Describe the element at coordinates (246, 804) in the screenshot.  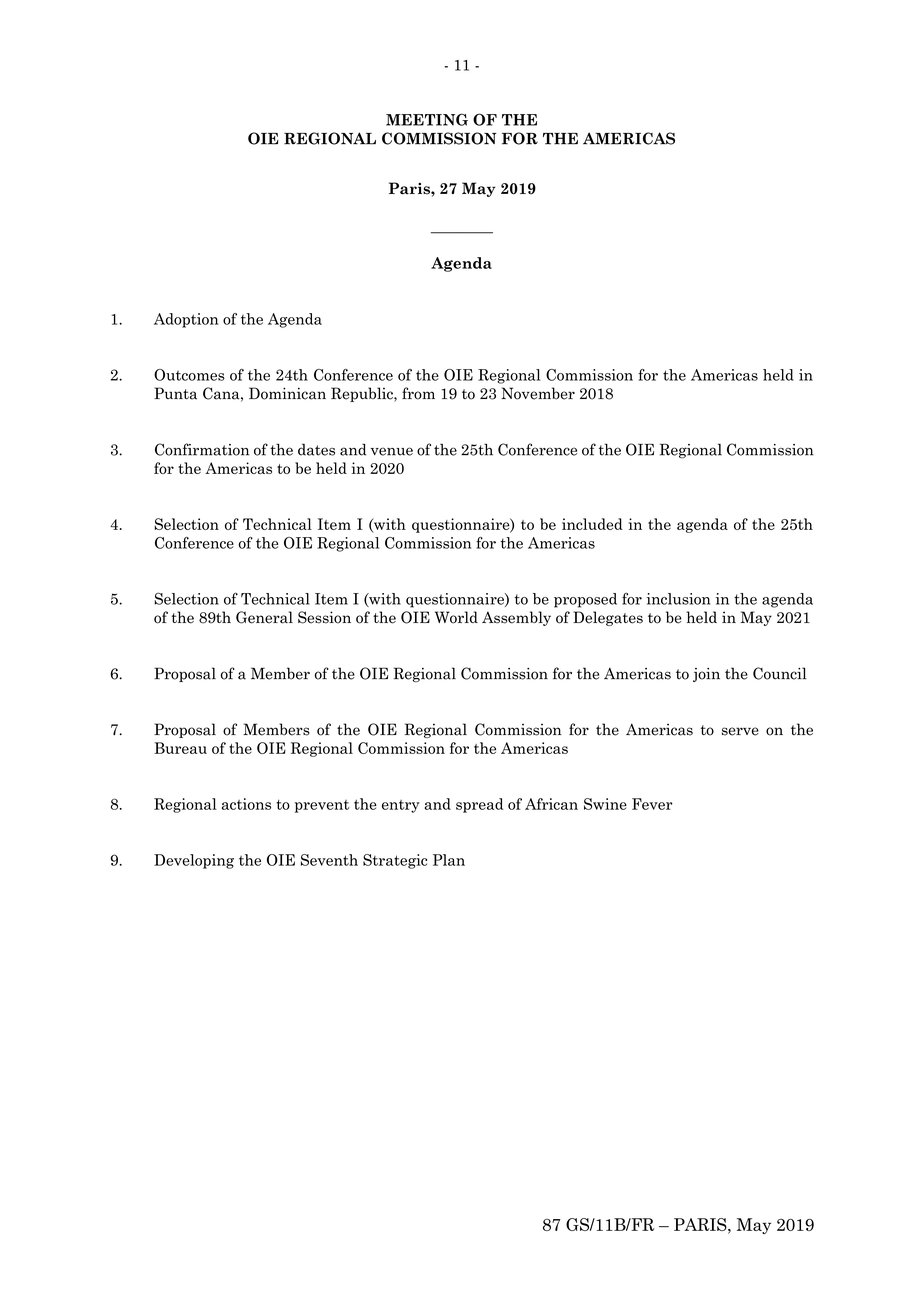
I see `actions` at that location.
